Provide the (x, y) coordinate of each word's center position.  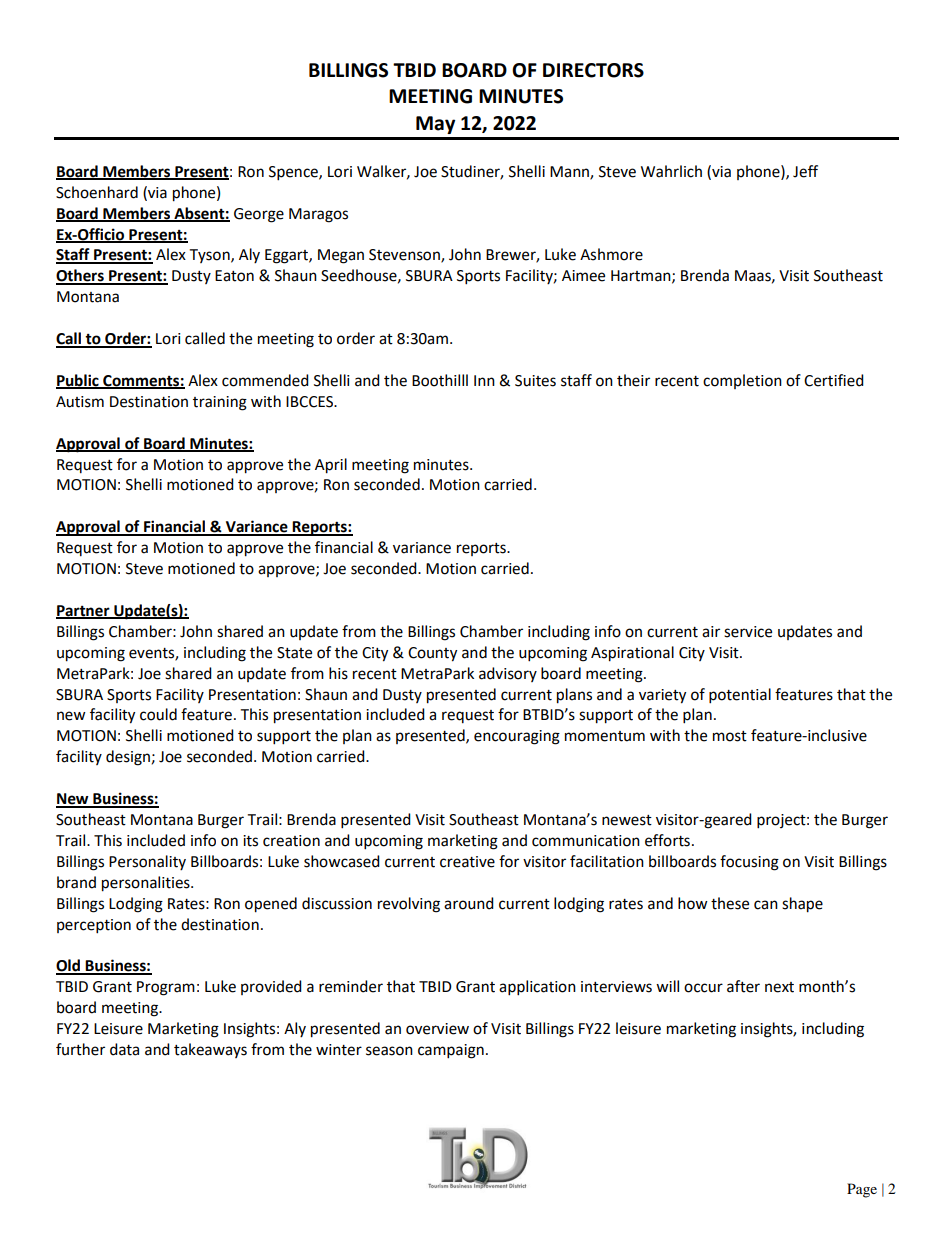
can (766, 905)
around (469, 903)
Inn (484, 380)
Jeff (805, 171)
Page (862, 1190)
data (124, 1049)
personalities (147, 884)
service (748, 632)
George (259, 215)
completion (742, 381)
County (432, 654)
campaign (451, 1051)
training (220, 403)
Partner (84, 612)
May (435, 125)
